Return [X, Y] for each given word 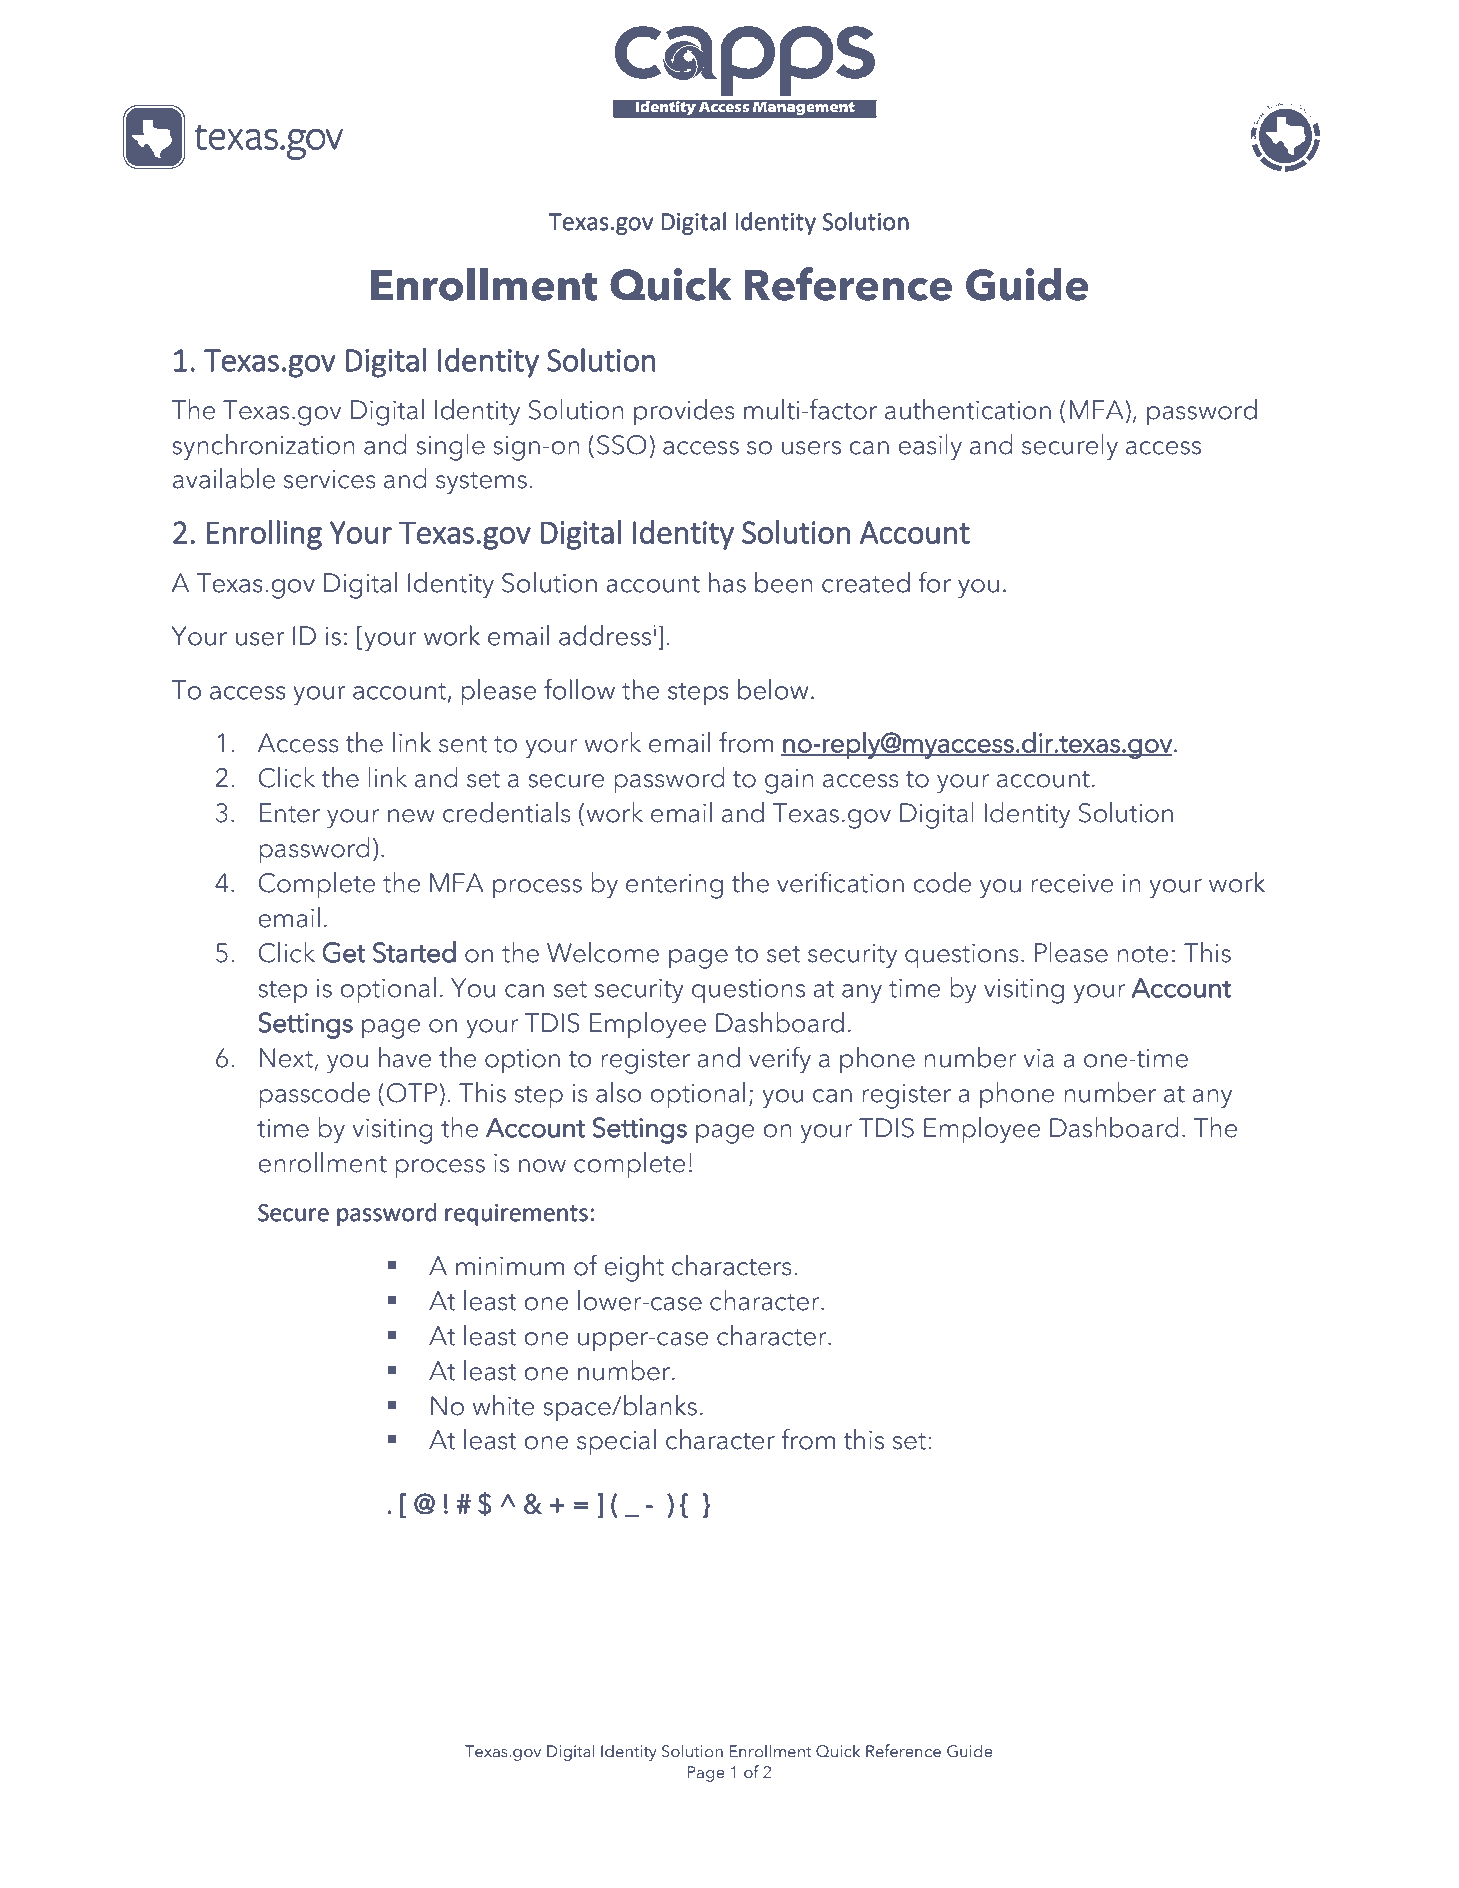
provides [684, 412]
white [503, 1405]
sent [463, 744]
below [773, 689]
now [542, 1166]
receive [1072, 883]
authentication [968, 409]
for [934, 582]
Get [344, 952]
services [330, 479]
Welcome [603, 952]
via [1038, 1058]
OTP [412, 1093]
